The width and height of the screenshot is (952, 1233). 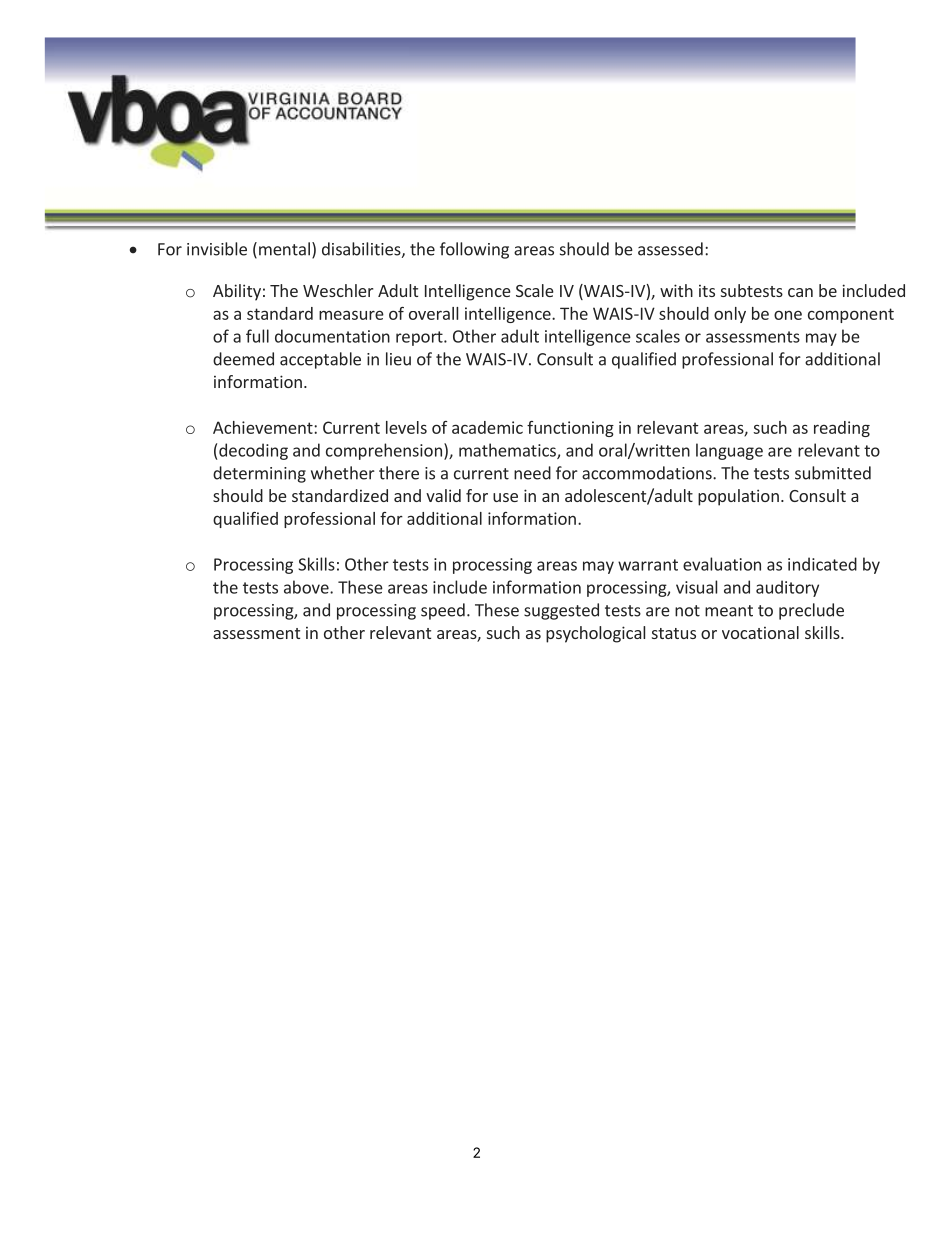 What do you see at coordinates (505, 497) in the screenshot?
I see `use` at bounding box center [505, 497].
